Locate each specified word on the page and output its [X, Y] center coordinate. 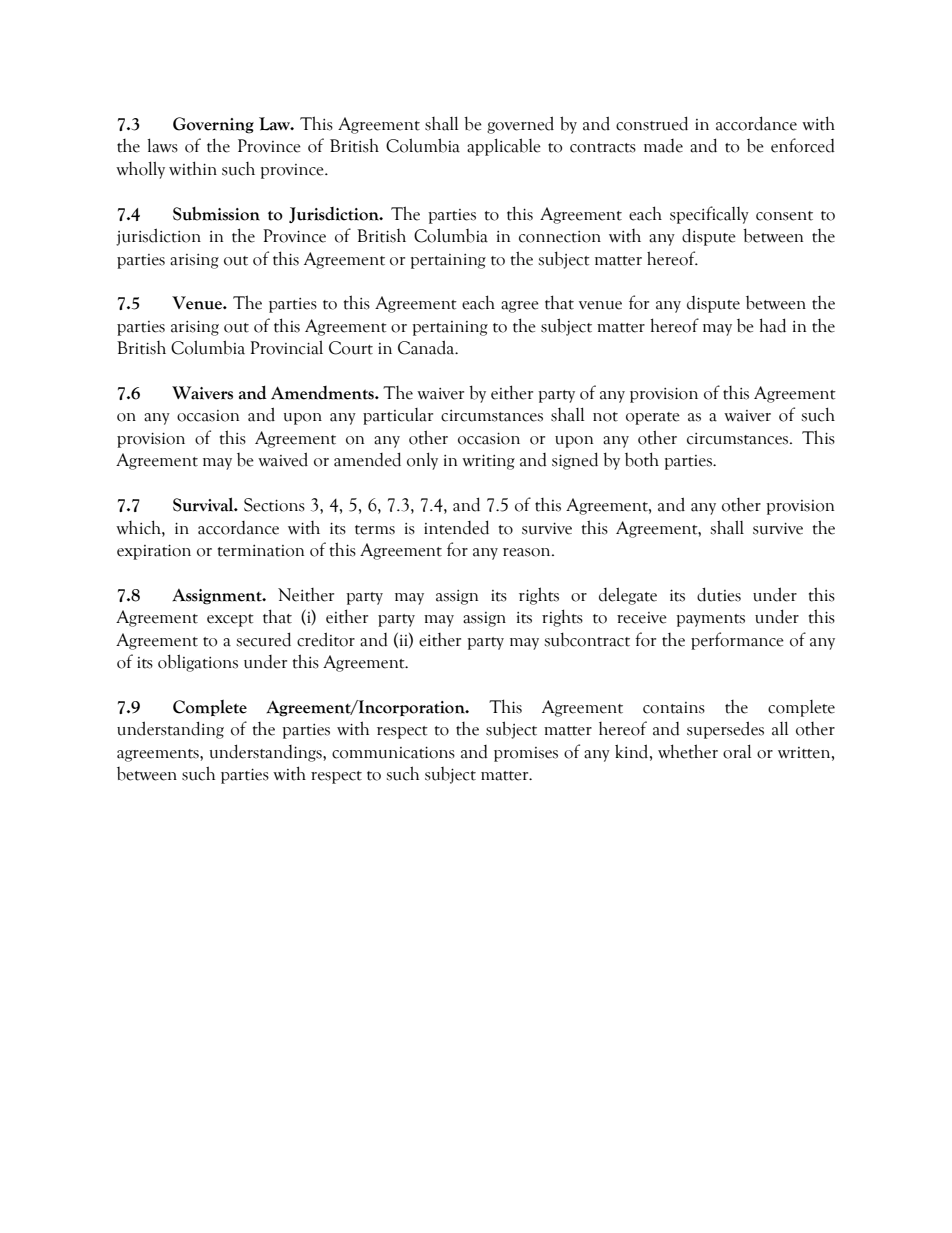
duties [719, 594]
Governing [213, 125]
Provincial [286, 347]
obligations [198, 663]
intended [456, 527]
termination [261, 551]
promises [526, 754]
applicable [504, 147]
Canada [427, 347]
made [663, 146]
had [773, 325]
